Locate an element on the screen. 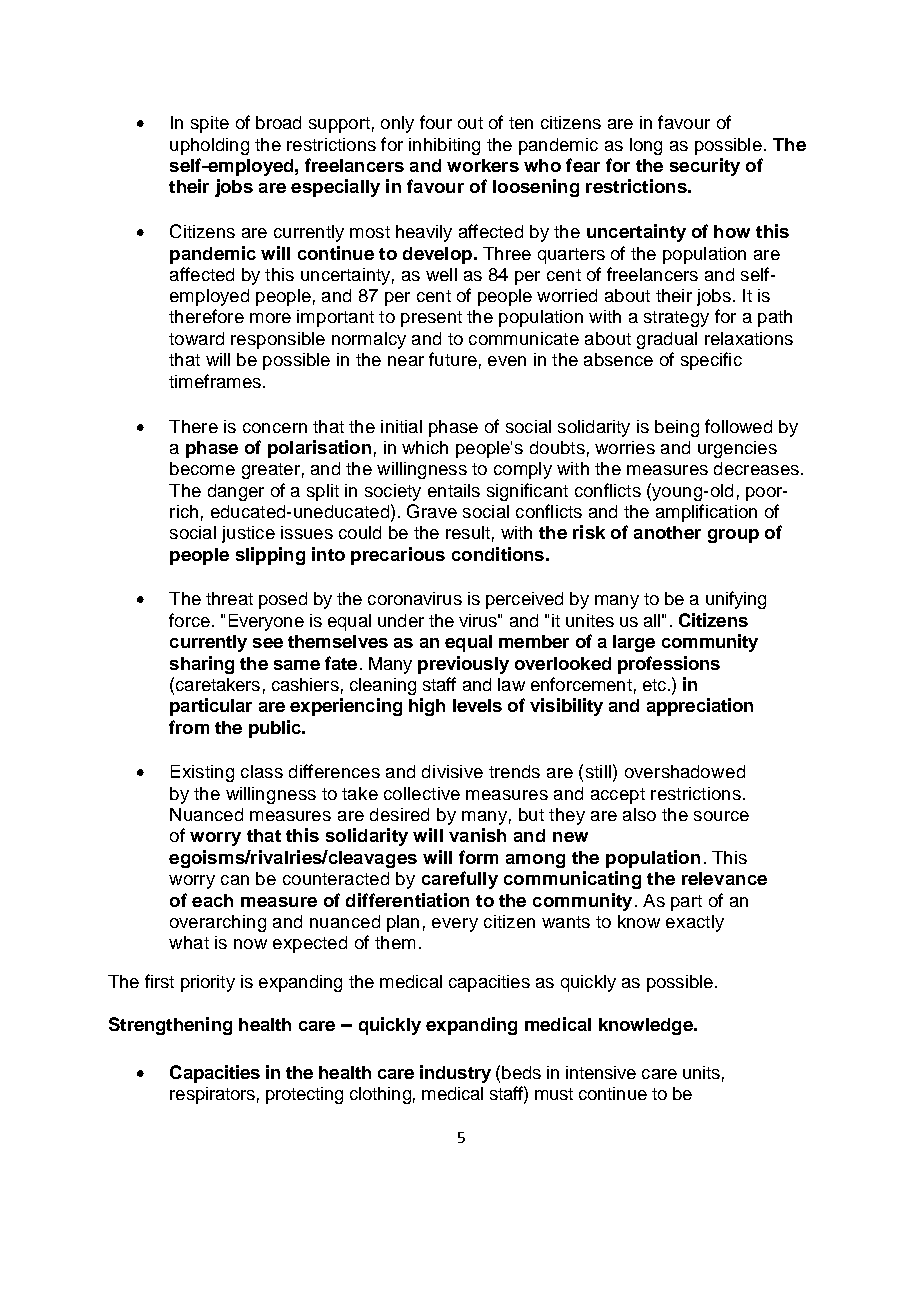 The height and width of the screenshot is (1308, 924). industry is located at coordinates (455, 1074).
